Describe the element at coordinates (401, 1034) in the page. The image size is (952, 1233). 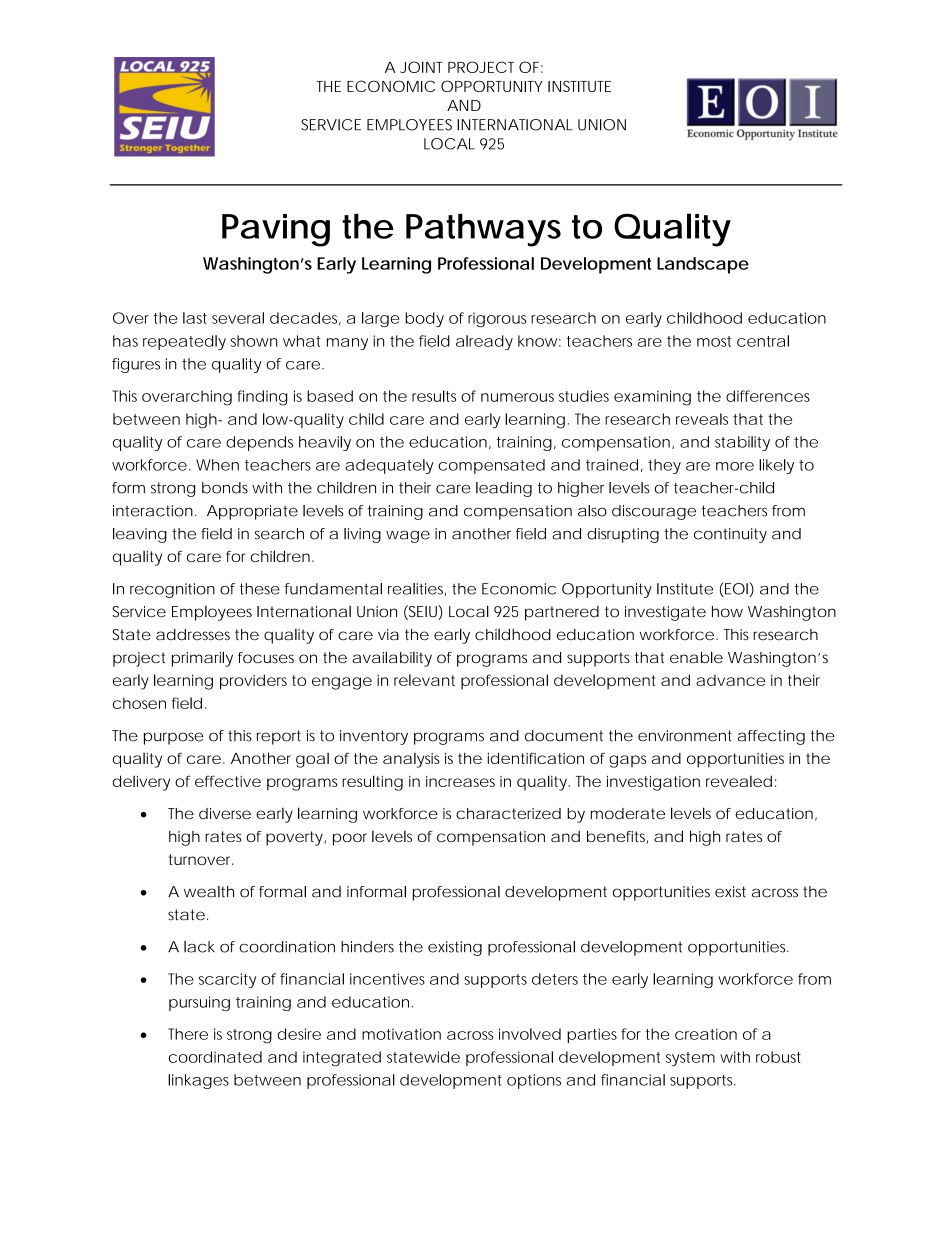
I see `motivation` at that location.
